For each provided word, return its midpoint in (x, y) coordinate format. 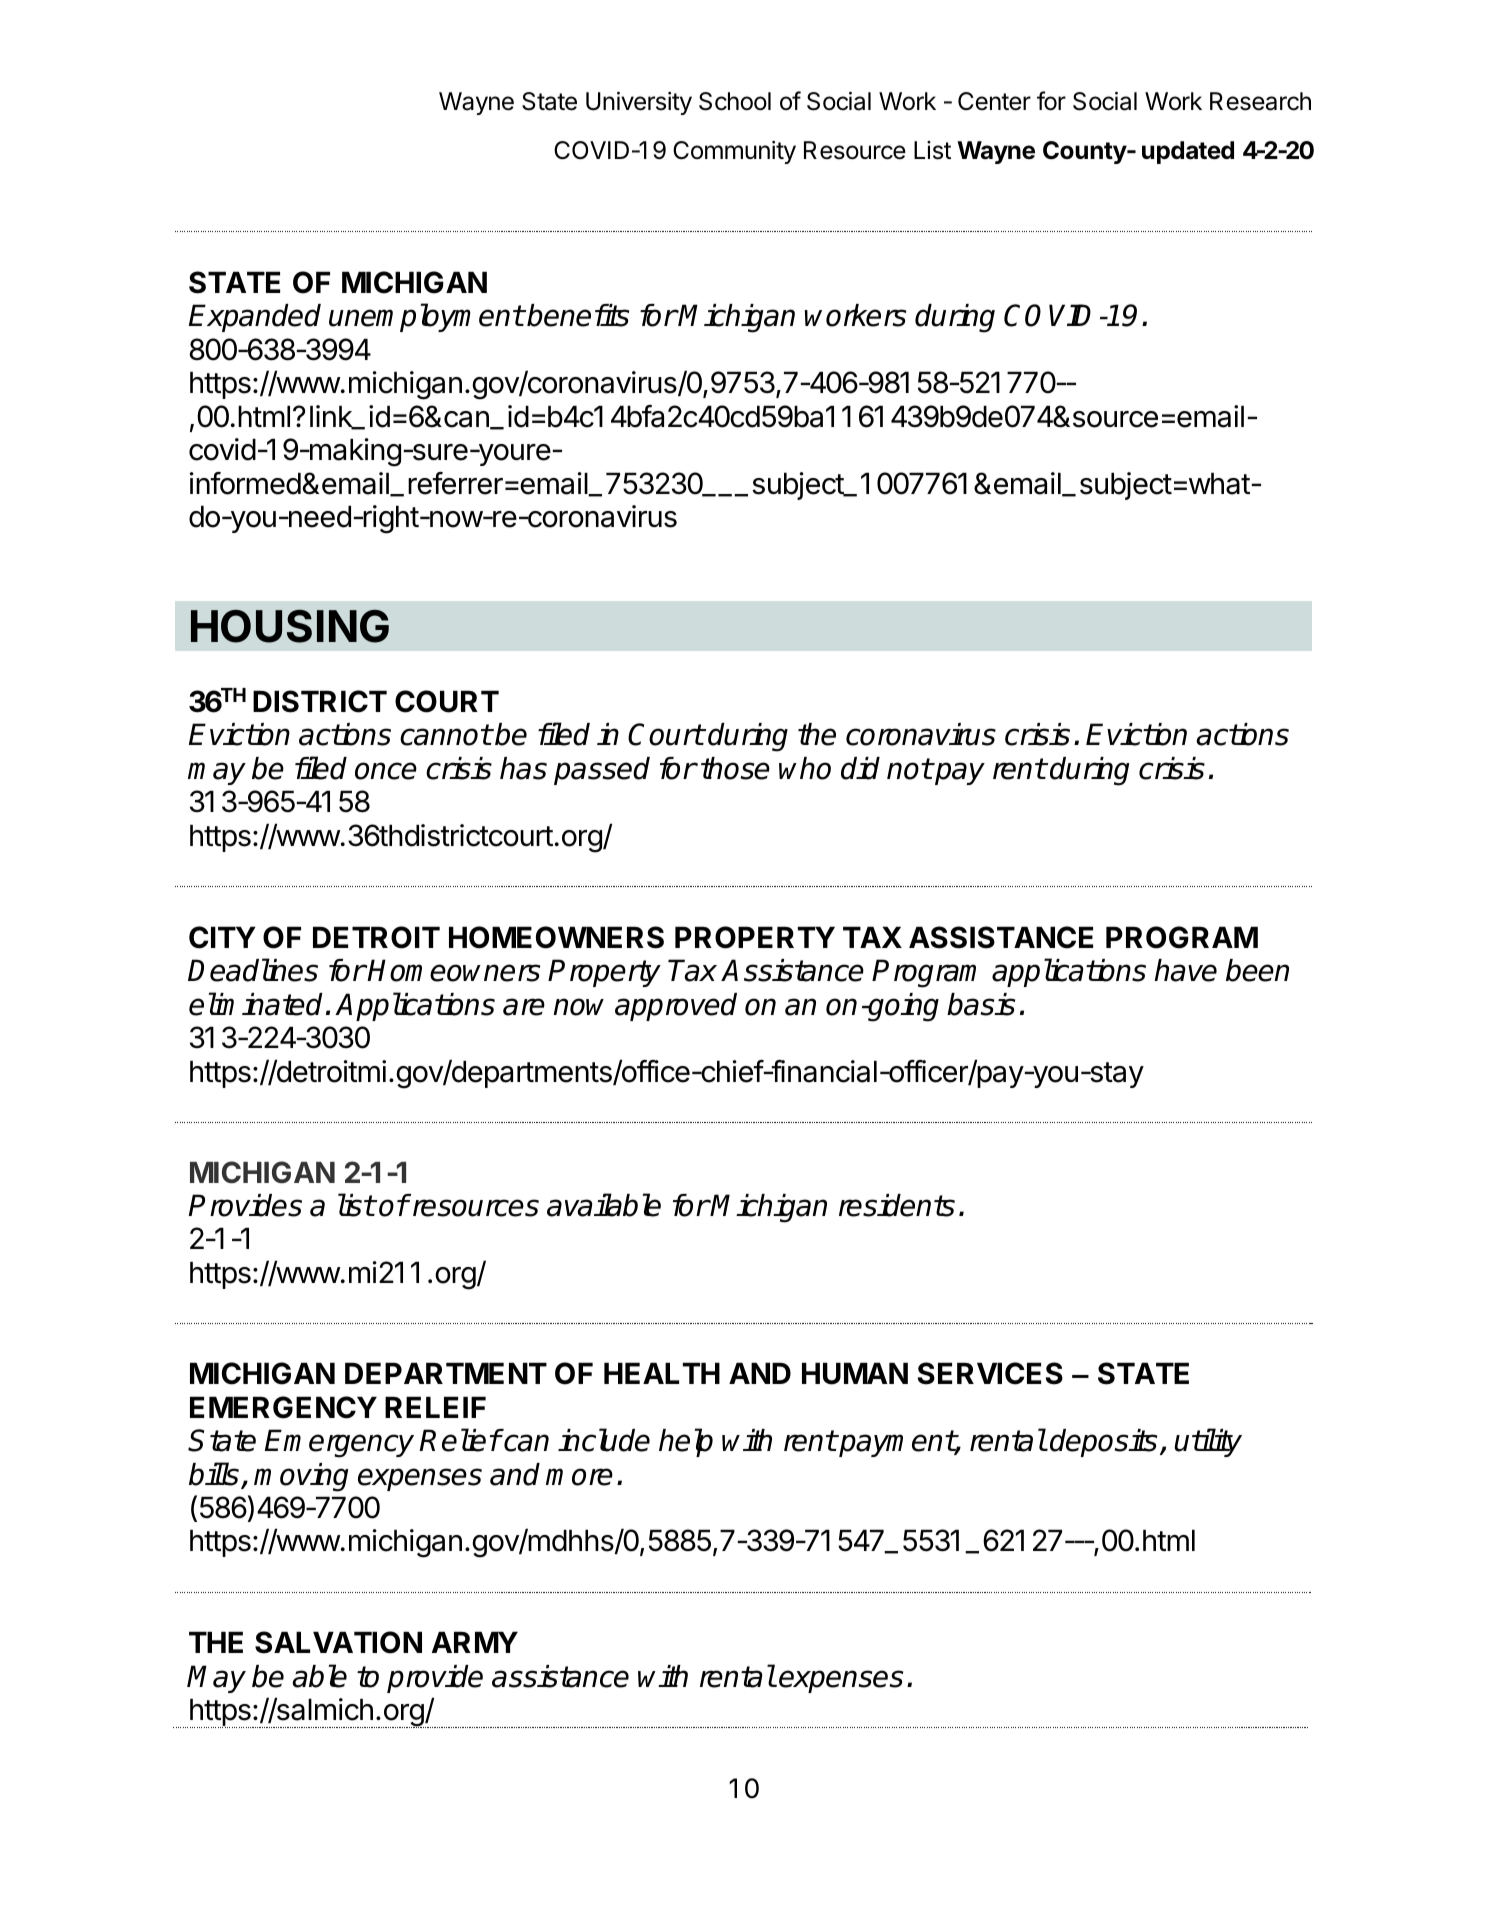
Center (994, 101)
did (860, 768)
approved (676, 1007)
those (735, 768)
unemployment (426, 317)
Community (734, 152)
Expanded (255, 318)
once (386, 771)
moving (301, 1477)
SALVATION (338, 1642)
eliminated (256, 1004)
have (1185, 970)
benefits (578, 315)
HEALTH (662, 1373)
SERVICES (990, 1373)
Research (1260, 101)
